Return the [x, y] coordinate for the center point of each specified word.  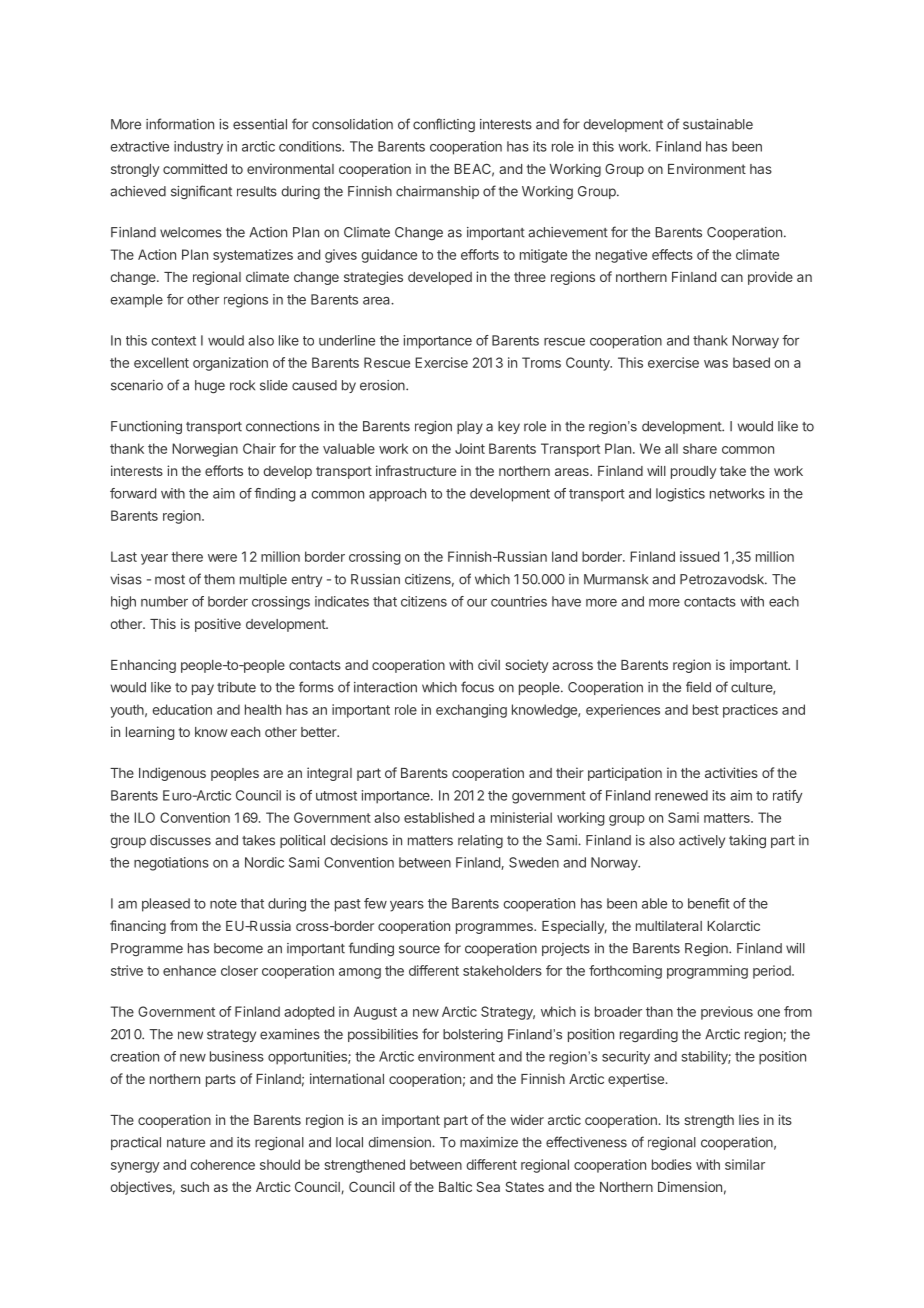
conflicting [444, 125]
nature [186, 1143]
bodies [672, 1164]
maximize [489, 1142]
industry [198, 148]
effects [672, 254]
